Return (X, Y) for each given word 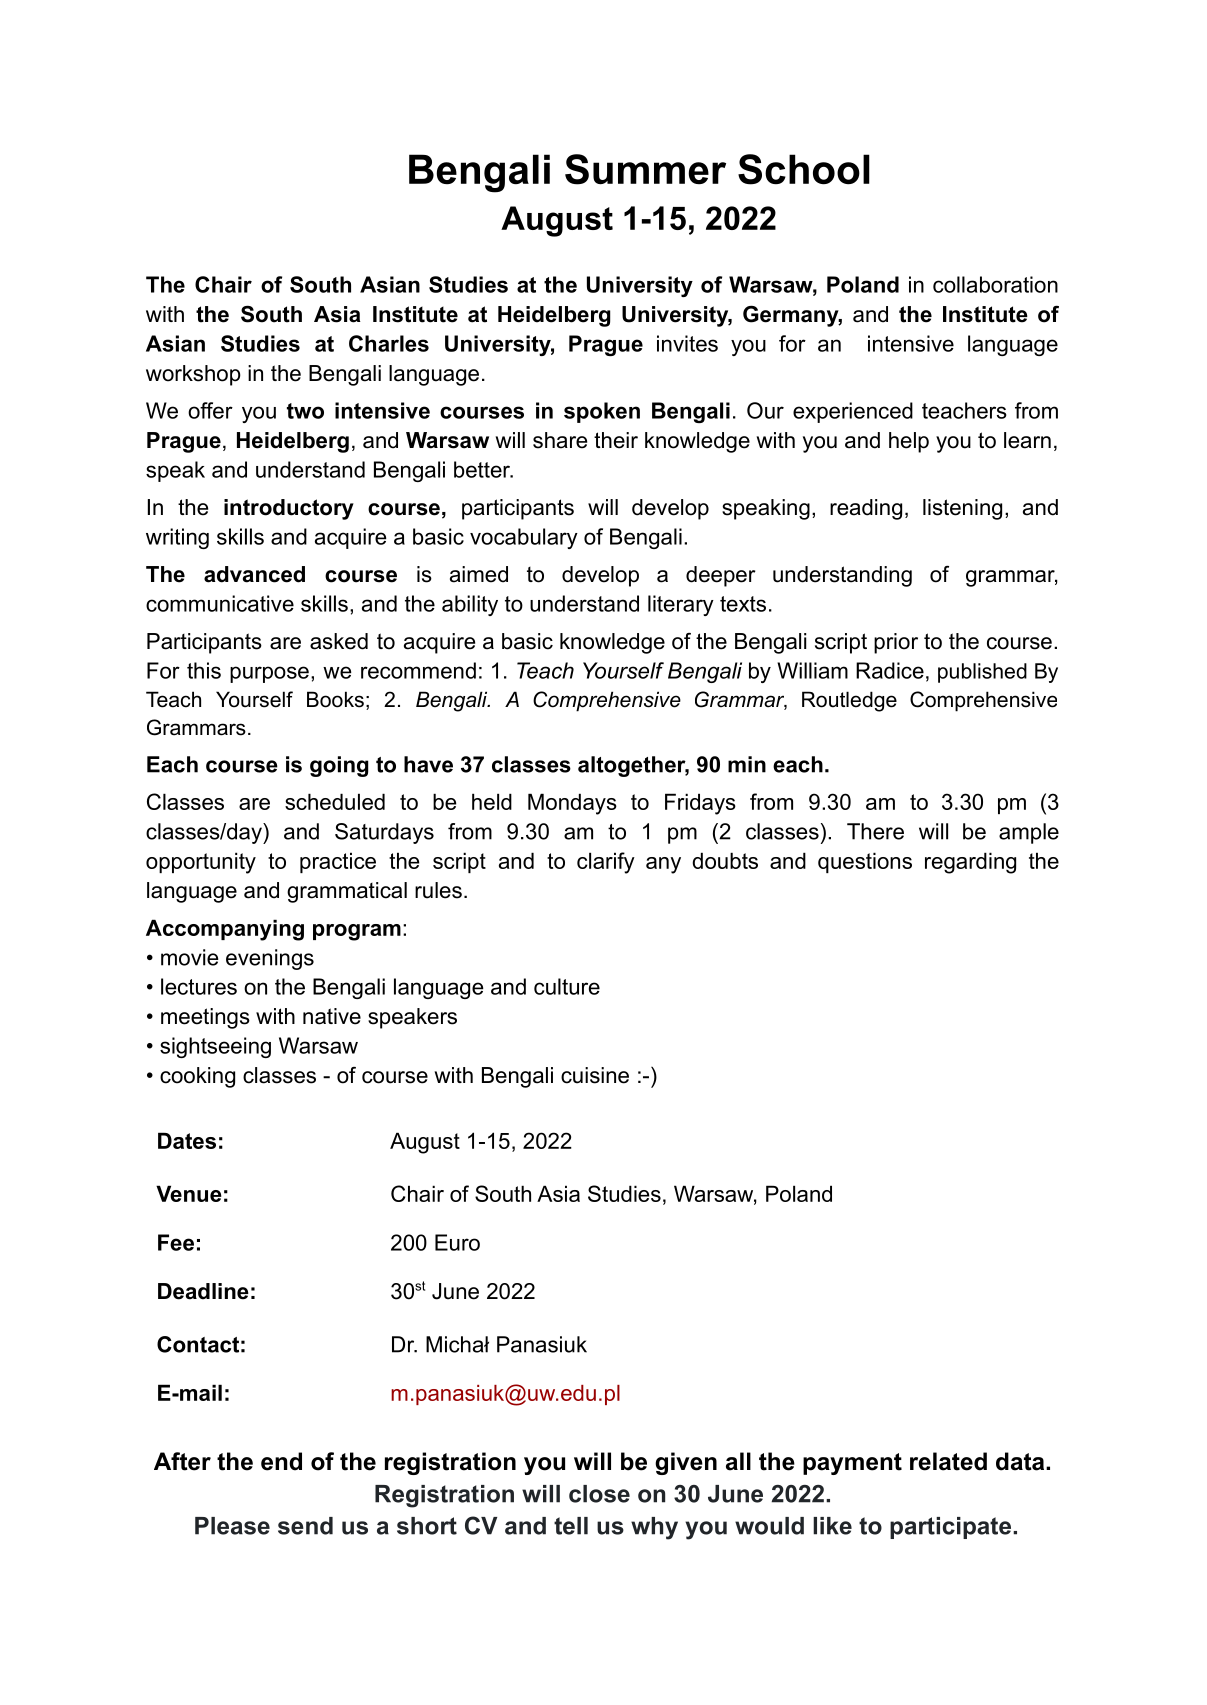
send (305, 1526)
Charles (389, 343)
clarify (606, 863)
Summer (645, 169)
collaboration (995, 284)
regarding (970, 863)
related (948, 1461)
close (599, 1494)
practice (338, 862)
